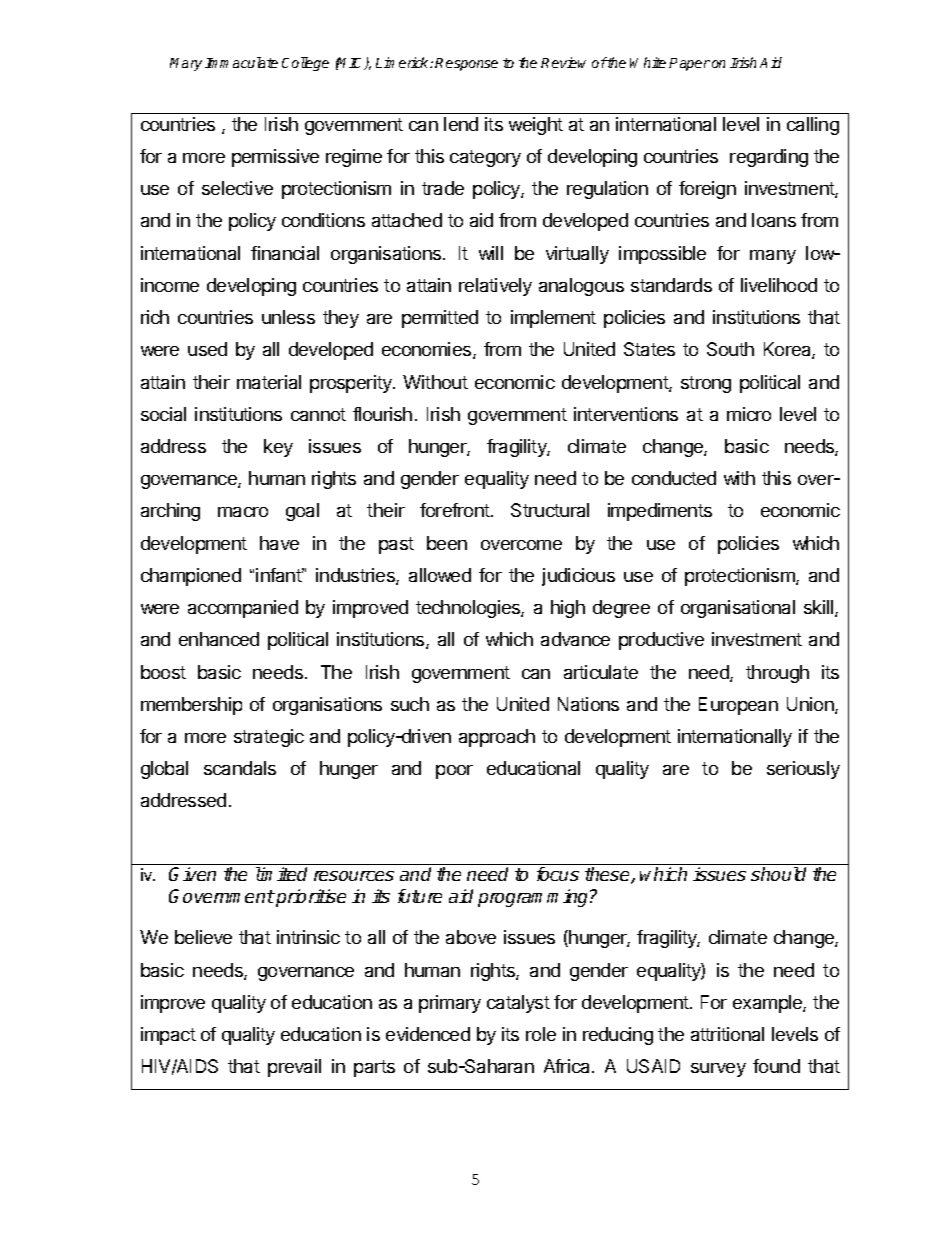  I want to click on championed, so click(191, 577).
